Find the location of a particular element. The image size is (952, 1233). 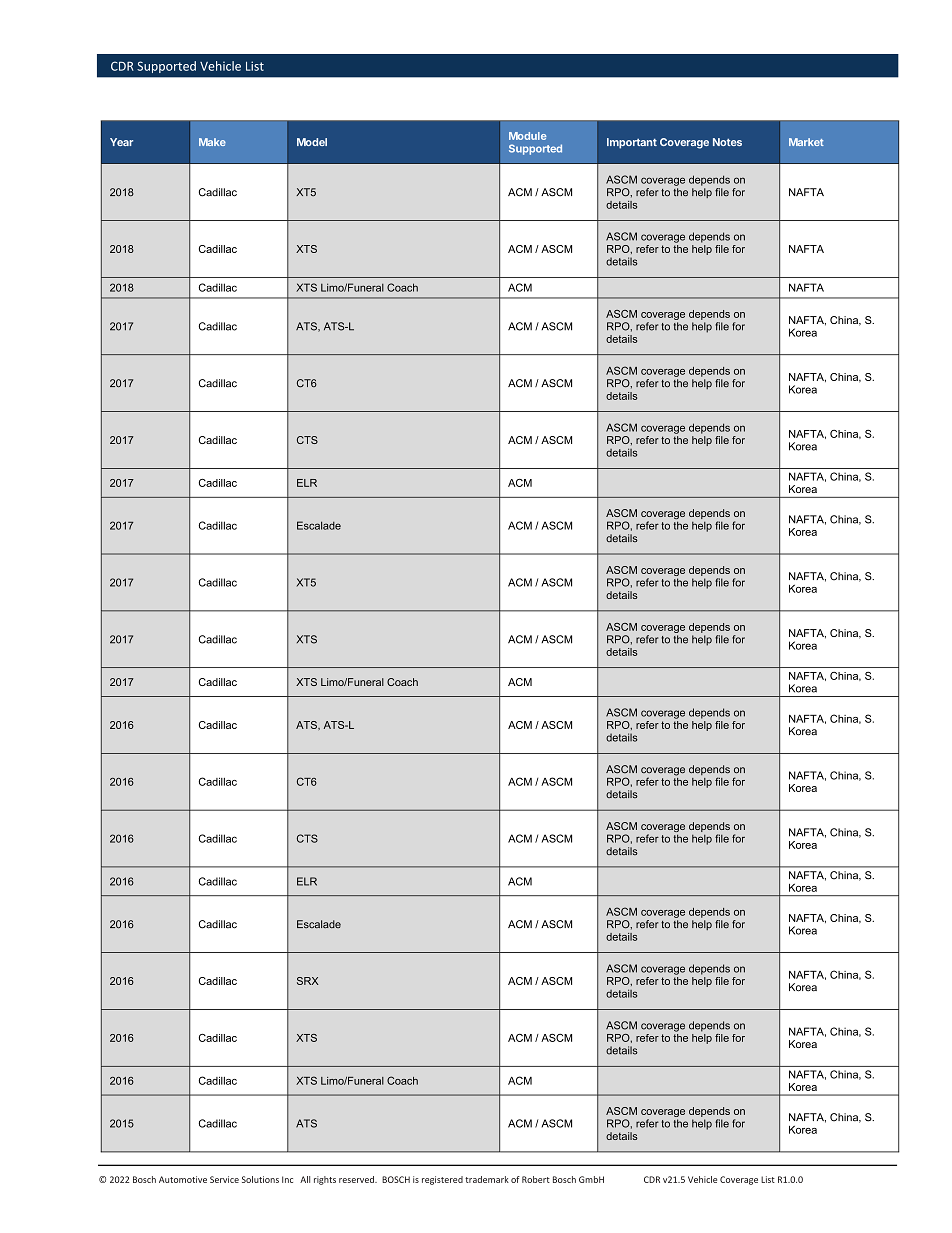

registered is located at coordinates (442, 1180).
